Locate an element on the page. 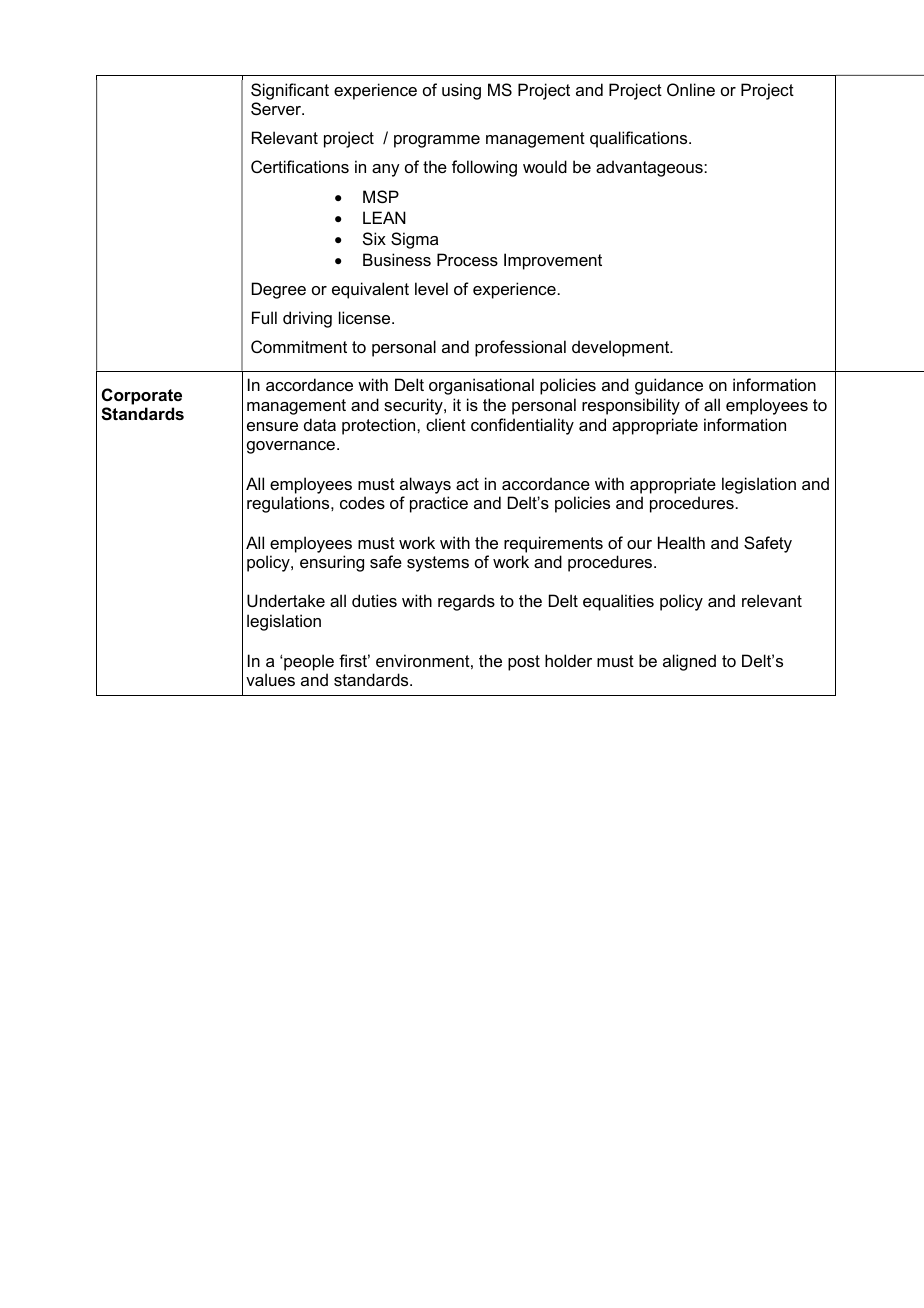  level is located at coordinates (431, 288).
